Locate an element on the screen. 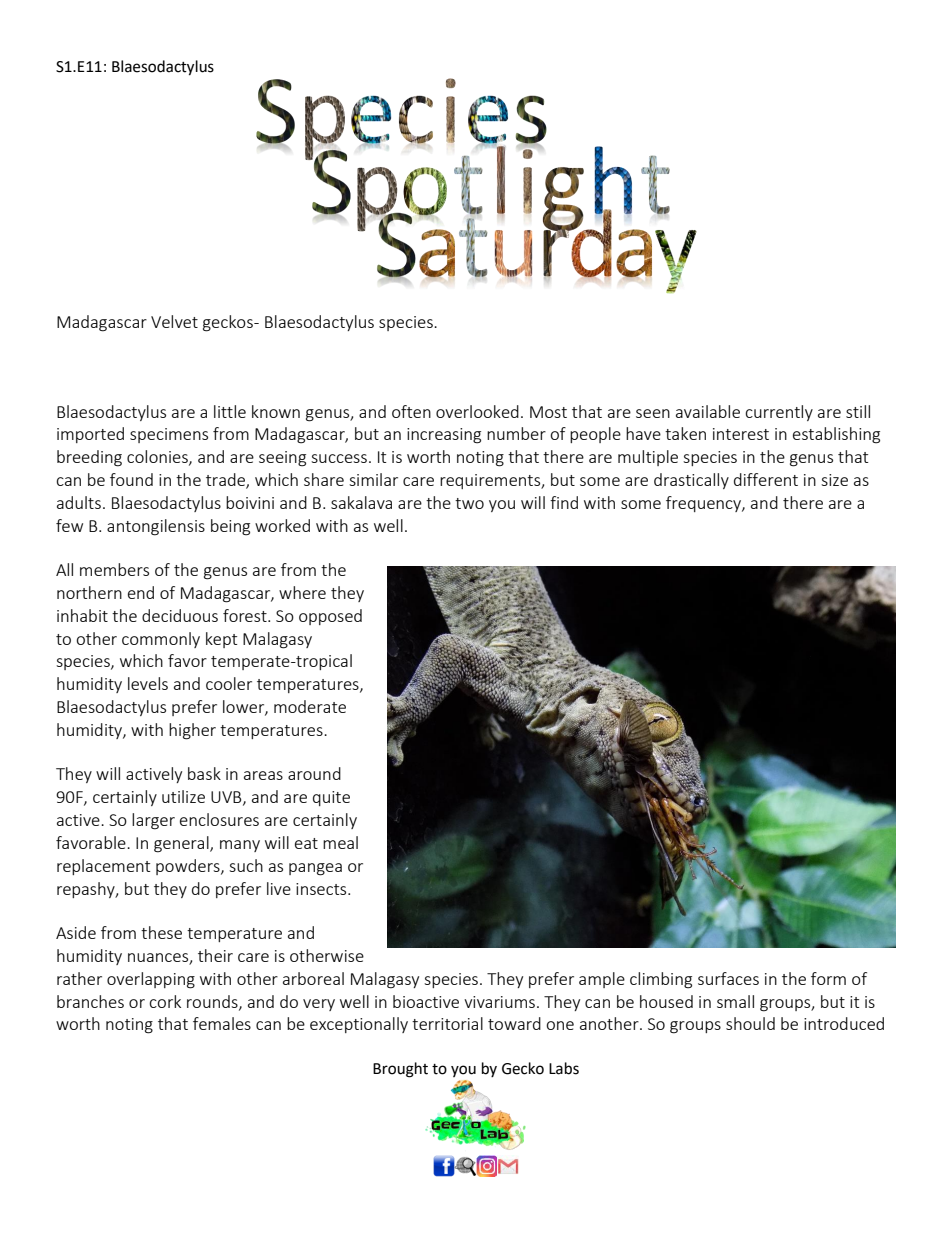  two is located at coordinates (469, 503).
